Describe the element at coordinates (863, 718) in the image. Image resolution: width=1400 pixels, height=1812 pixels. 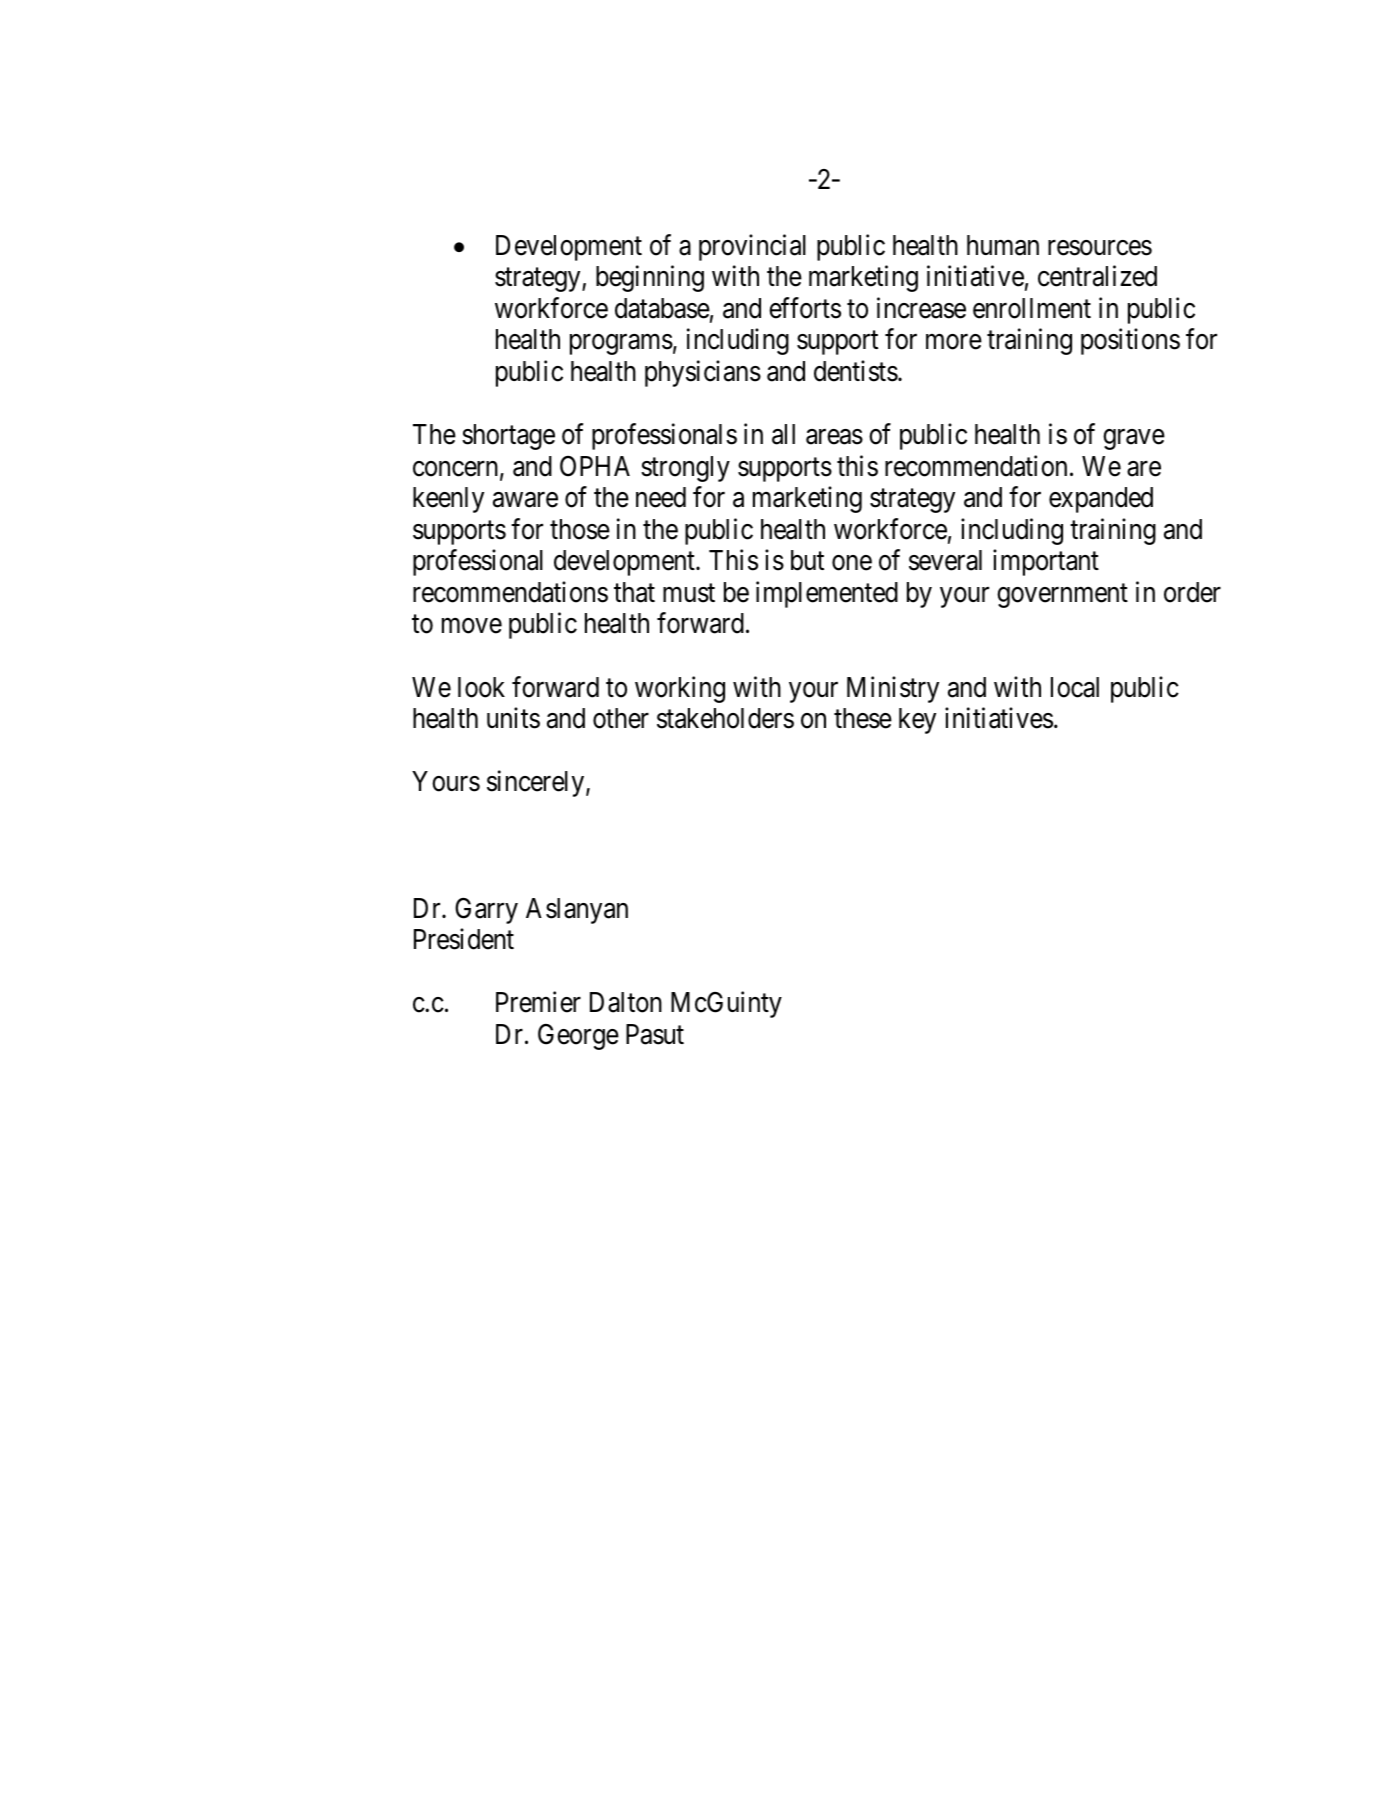
I see `these` at that location.
